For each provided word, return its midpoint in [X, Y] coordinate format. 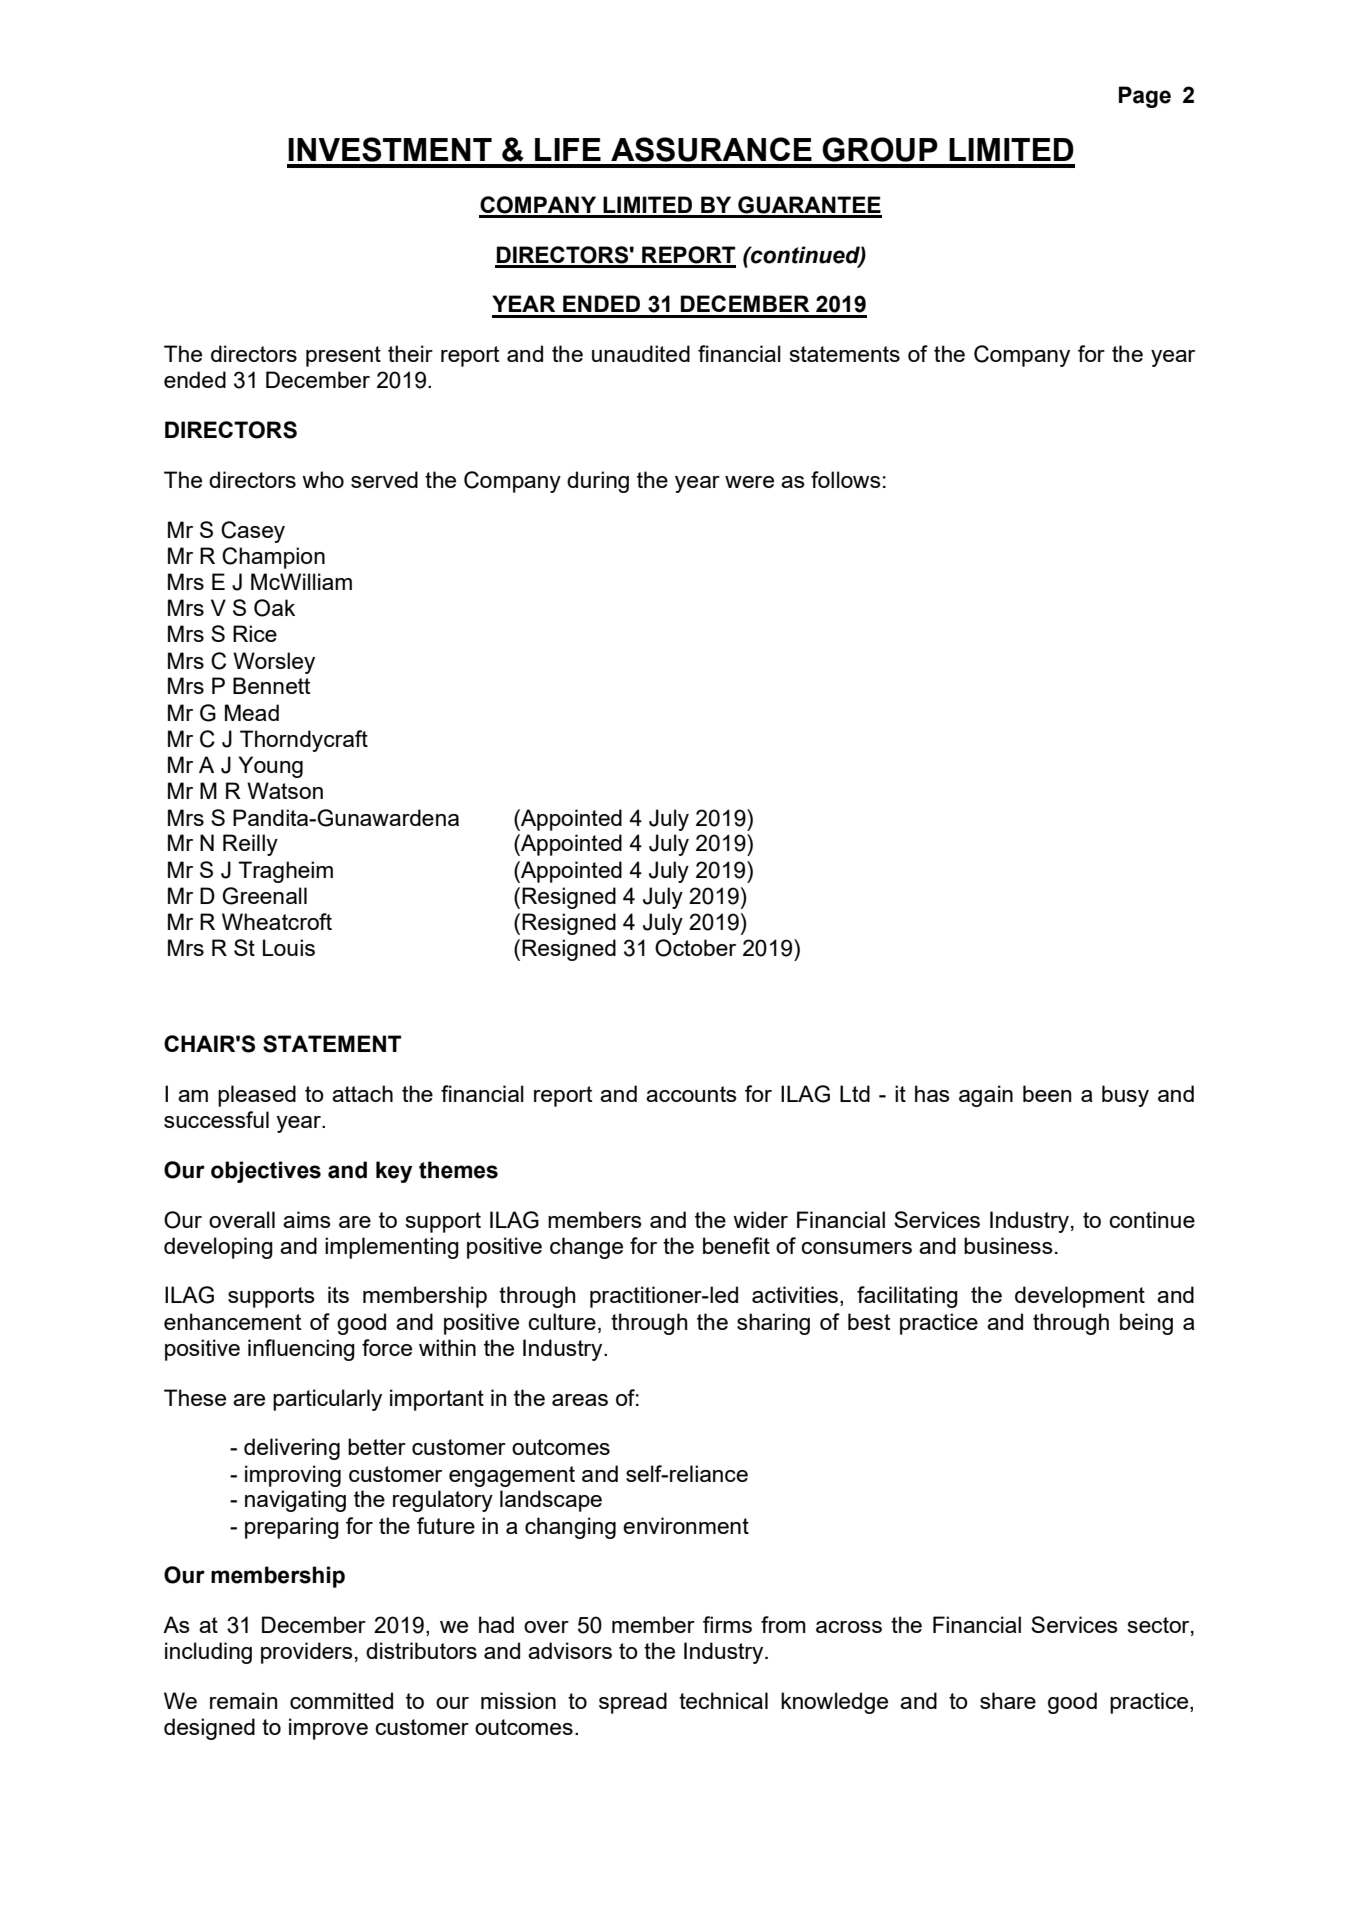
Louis [289, 947]
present [343, 356]
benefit [736, 1245]
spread [633, 1703]
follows [846, 479]
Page [1145, 97]
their [410, 353]
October [695, 948]
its [338, 1294]
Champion [273, 558]
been [1047, 1093]
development [1080, 1297]
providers [307, 1653]
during [598, 482]
